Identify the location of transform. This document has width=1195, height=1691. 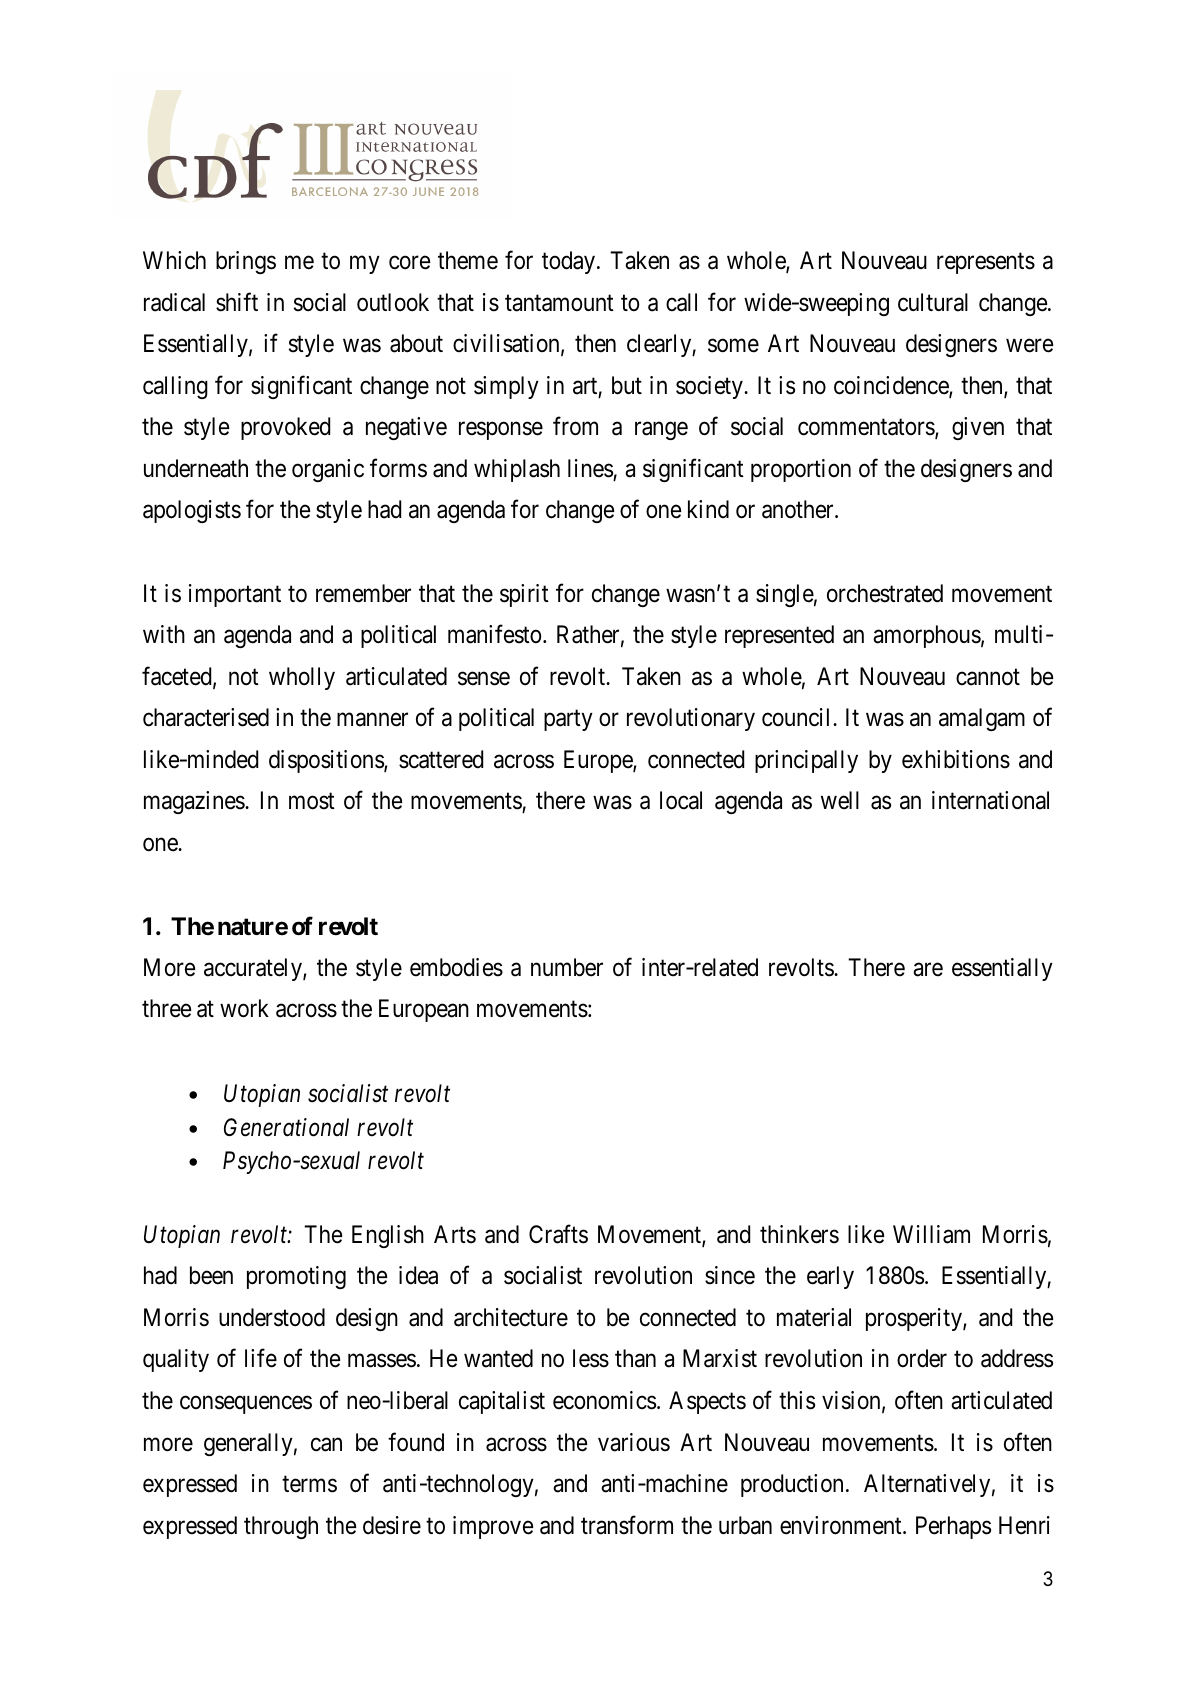
(627, 1525).
